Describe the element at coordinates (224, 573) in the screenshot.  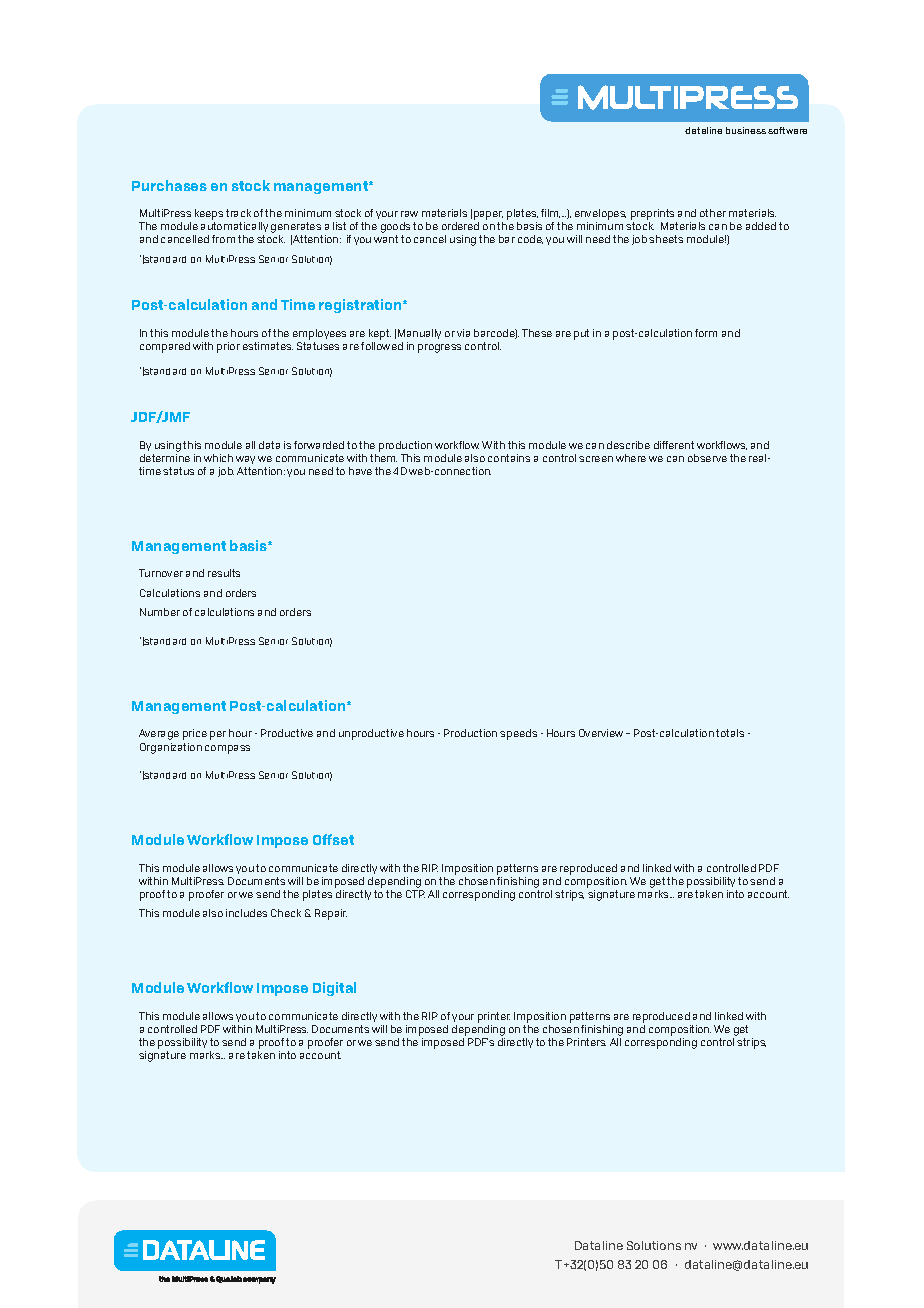
I see `results` at that location.
